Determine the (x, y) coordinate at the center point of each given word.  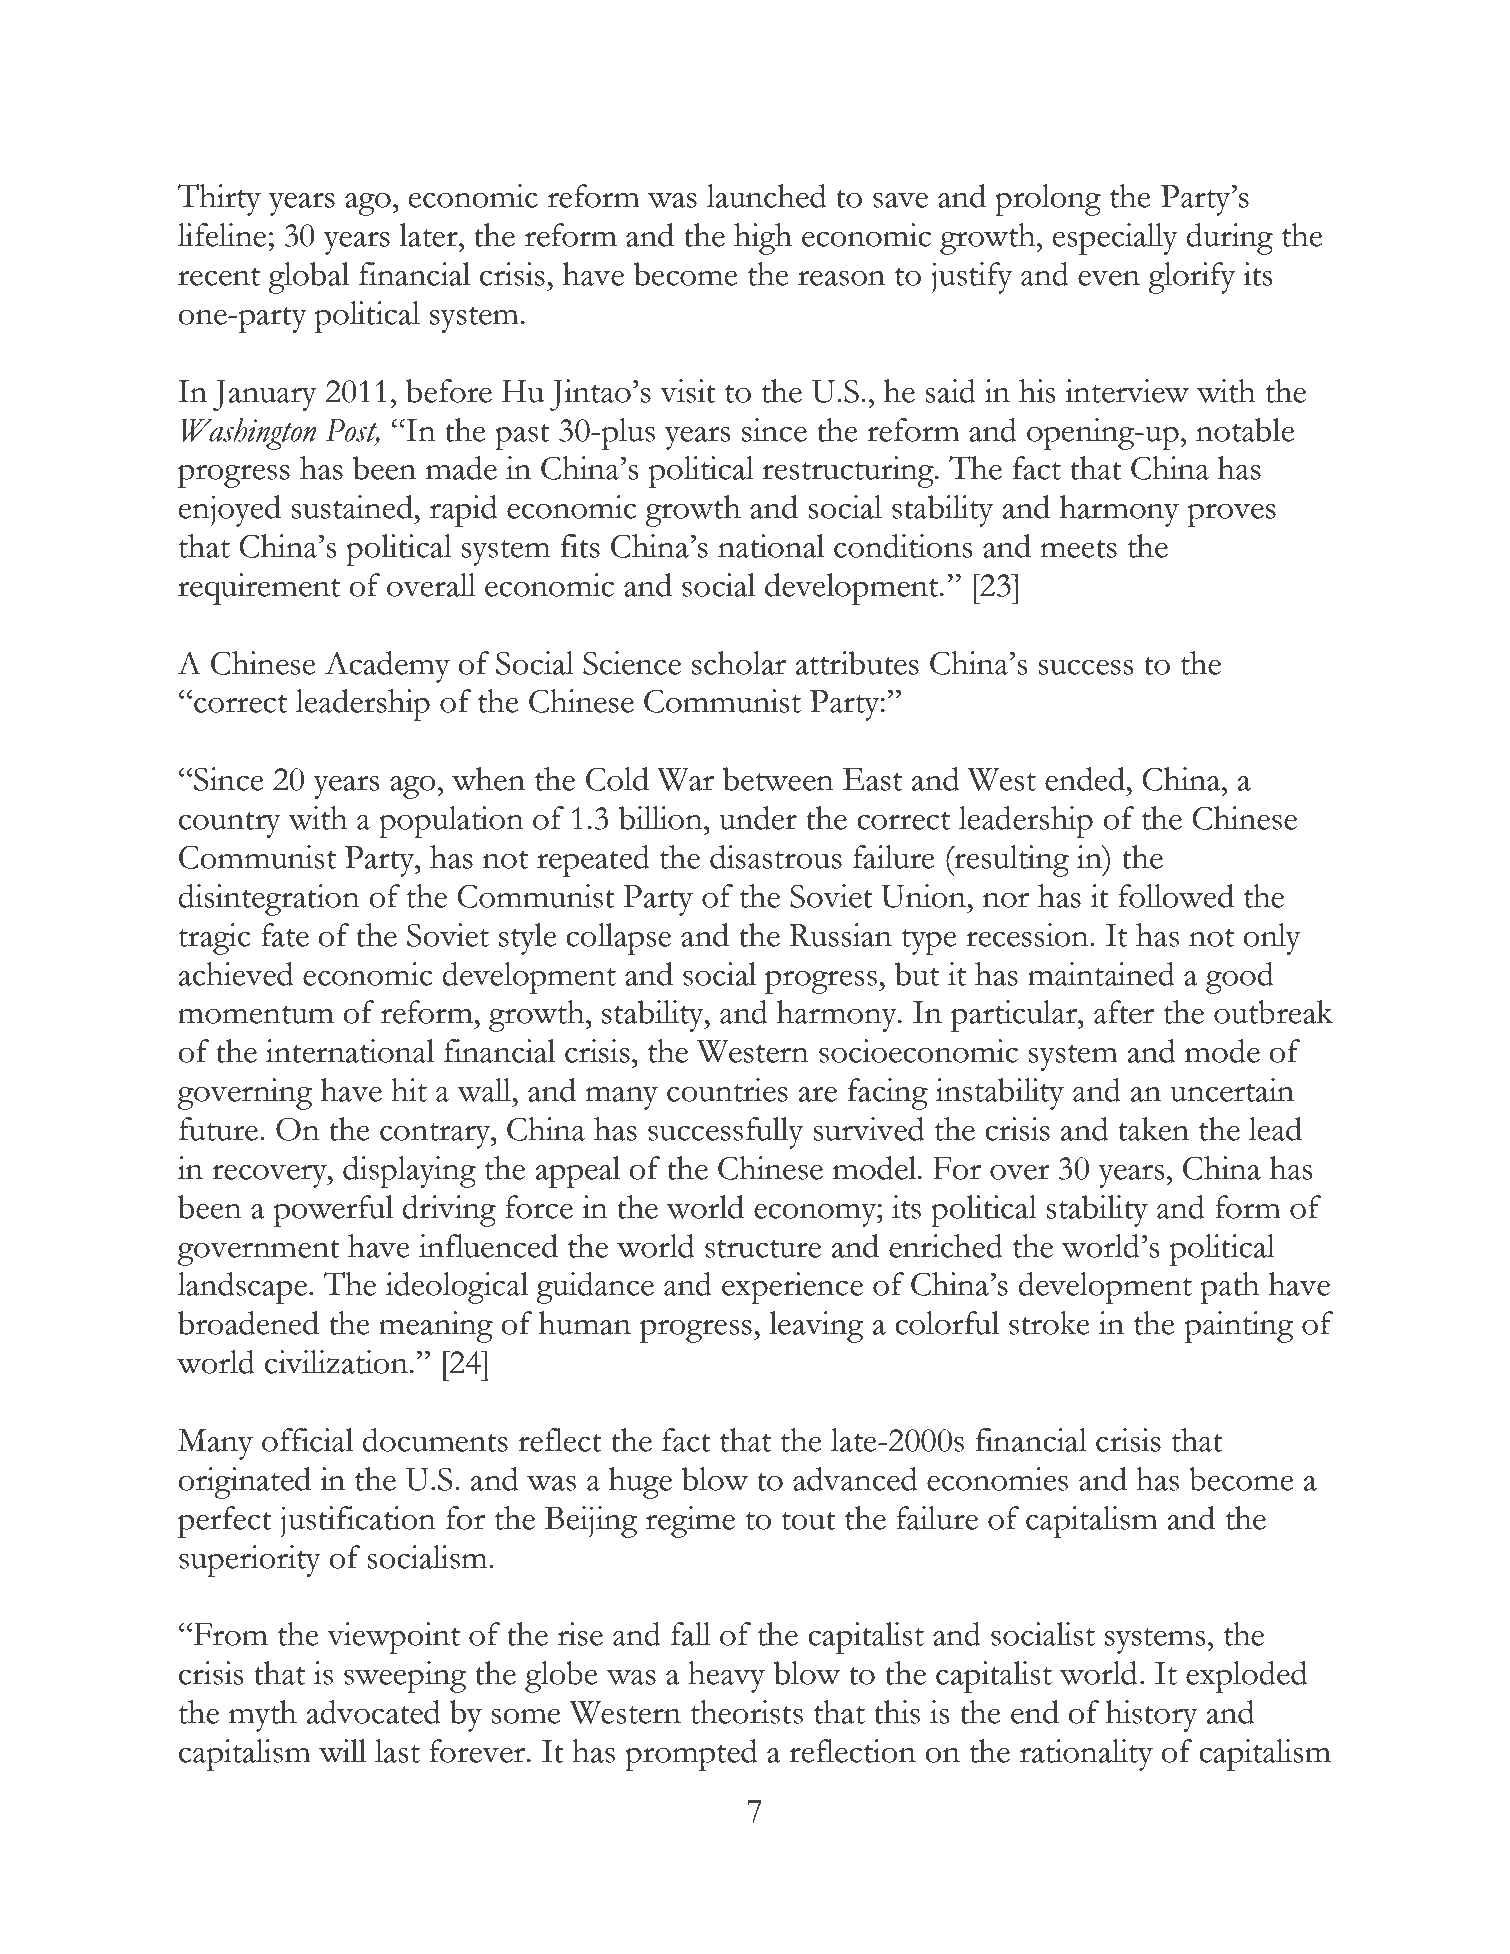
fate (285, 935)
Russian (840, 935)
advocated (373, 1712)
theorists (747, 1712)
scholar (739, 663)
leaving (816, 1327)
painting (1239, 1327)
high (763, 239)
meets (1079, 549)
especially (1115, 239)
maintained (1101, 974)
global (309, 278)
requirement (259, 589)
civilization (336, 1362)
